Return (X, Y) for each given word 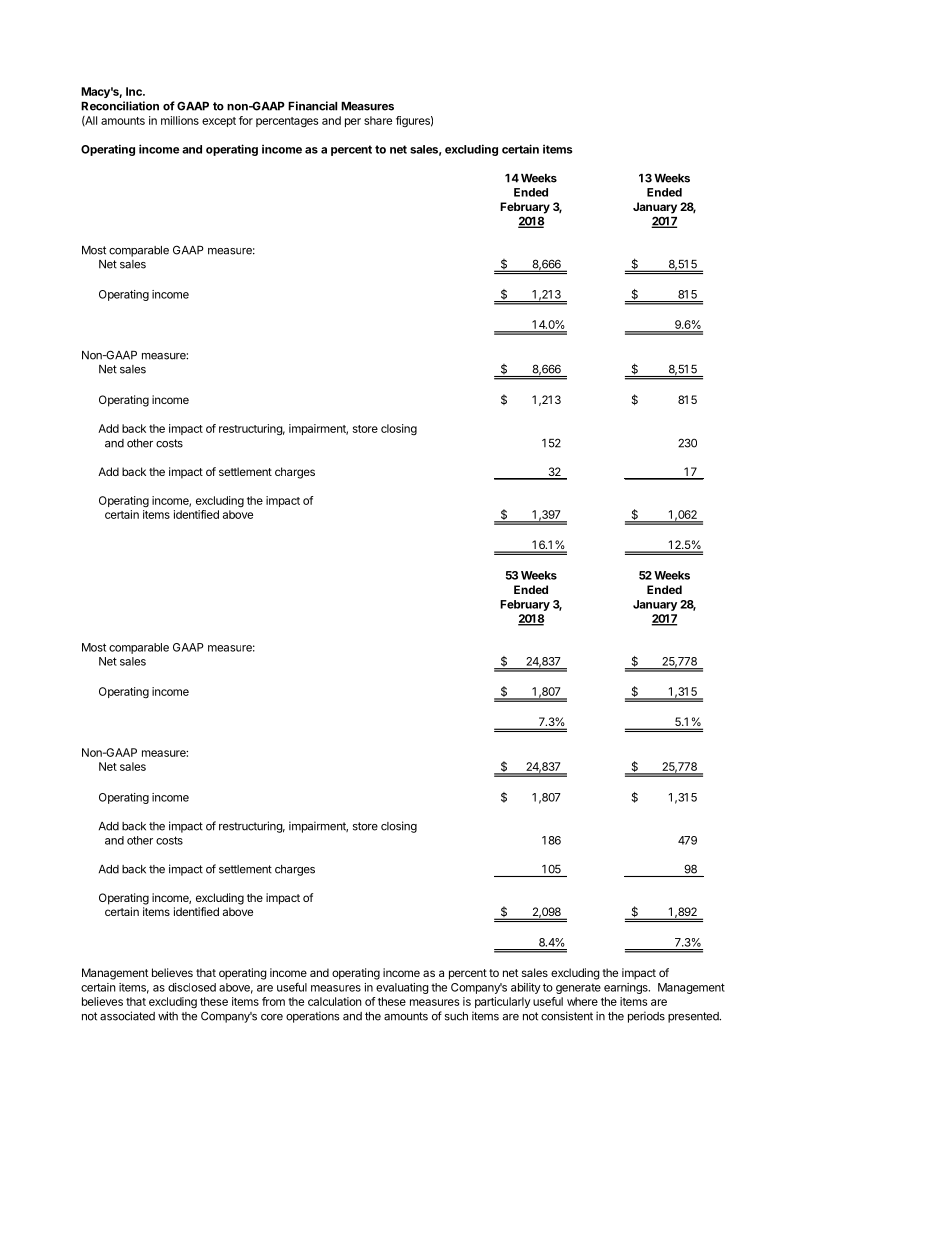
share (378, 120)
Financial (312, 106)
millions (180, 120)
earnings (627, 988)
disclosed (192, 987)
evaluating (402, 988)
